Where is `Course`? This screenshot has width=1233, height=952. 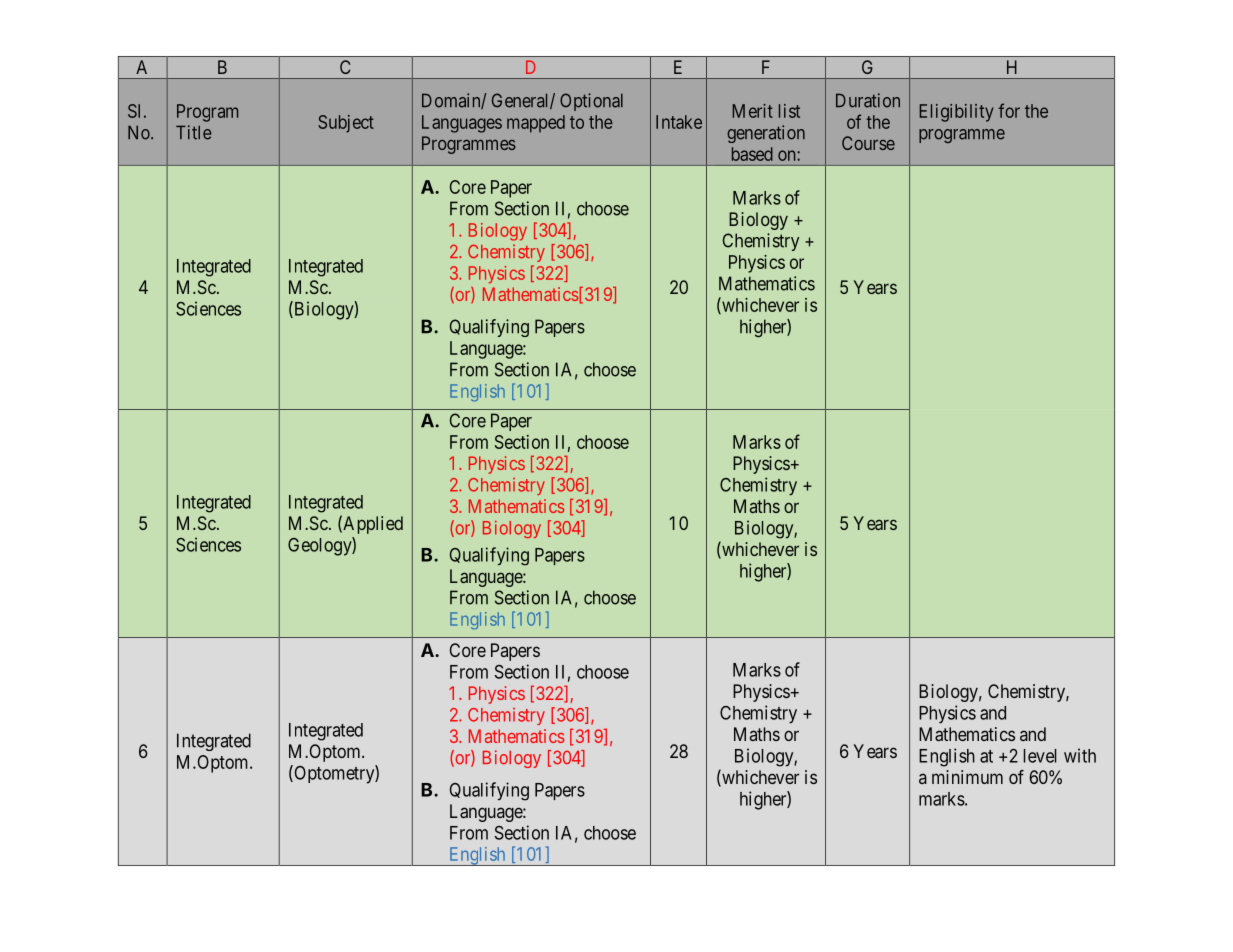 Course is located at coordinates (868, 143).
